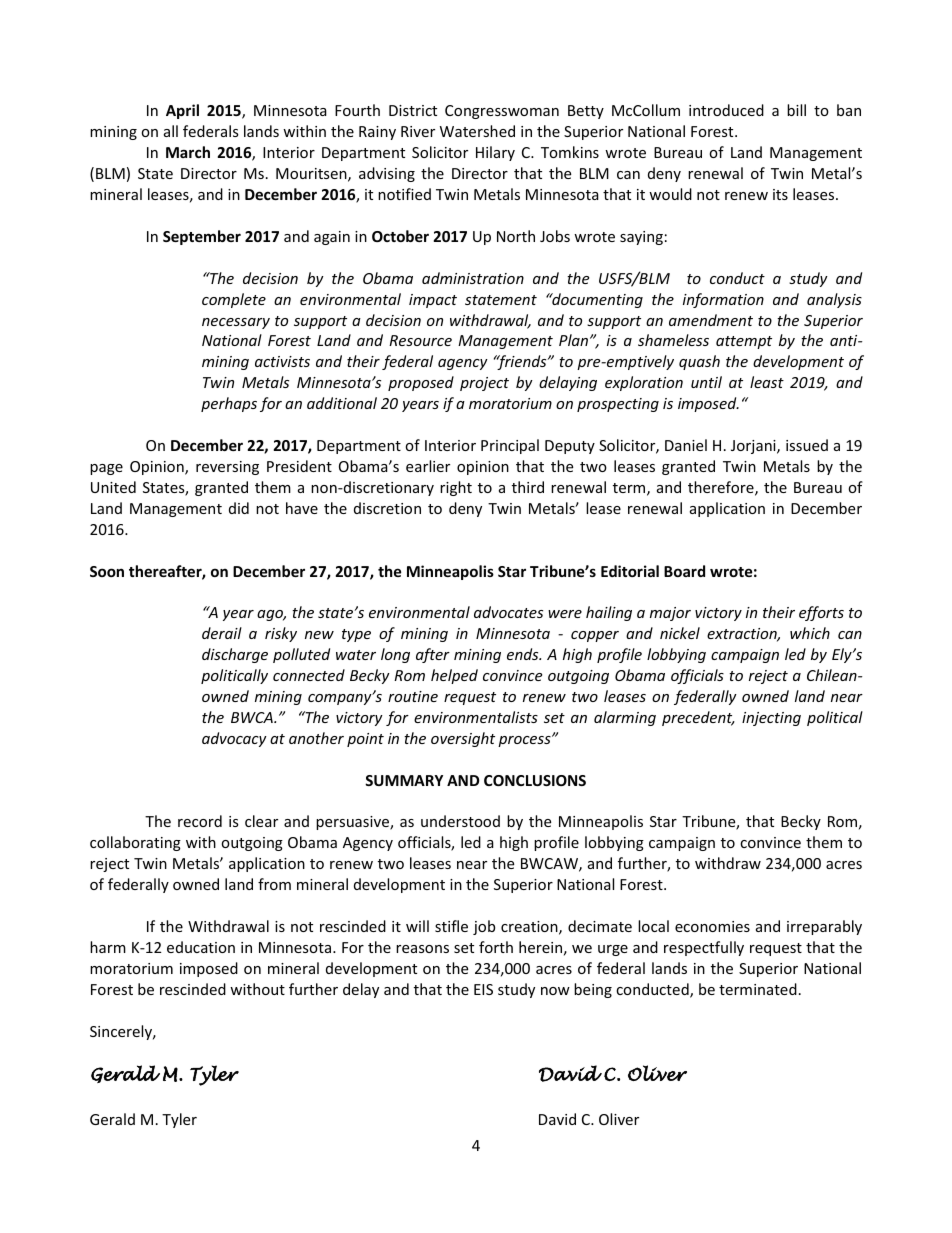  What do you see at coordinates (454, 676) in the image?
I see `helped` at bounding box center [454, 676].
